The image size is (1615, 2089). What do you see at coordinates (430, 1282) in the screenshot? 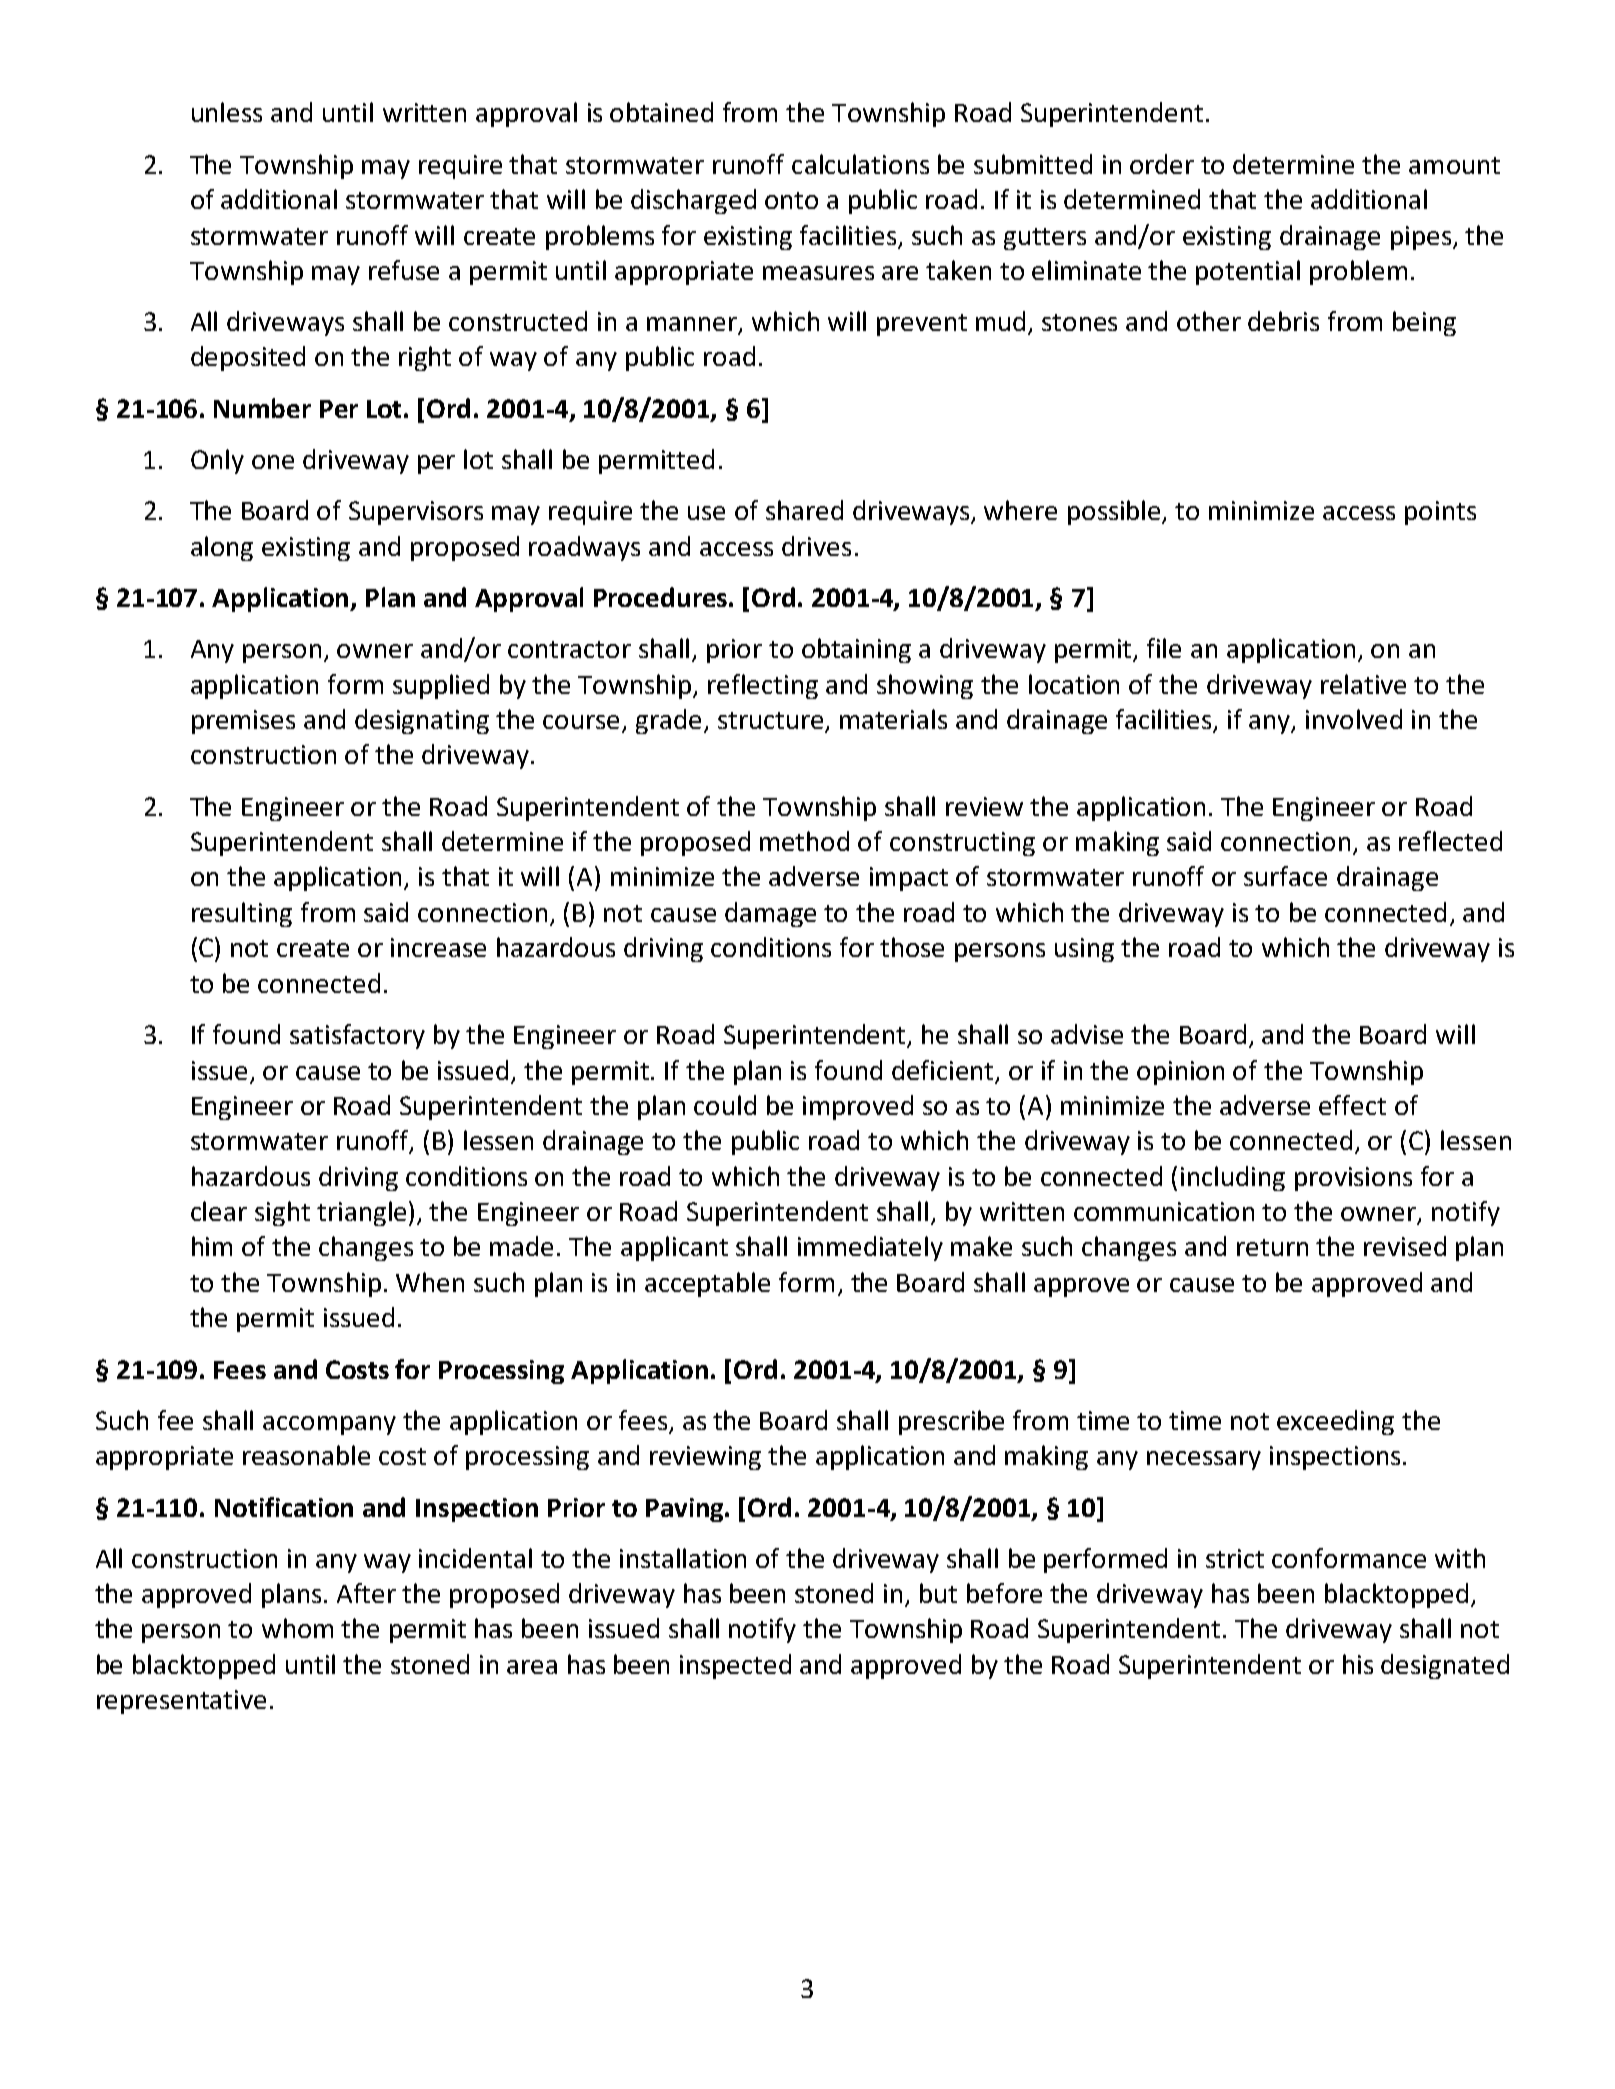
I see `When` at bounding box center [430, 1282].
